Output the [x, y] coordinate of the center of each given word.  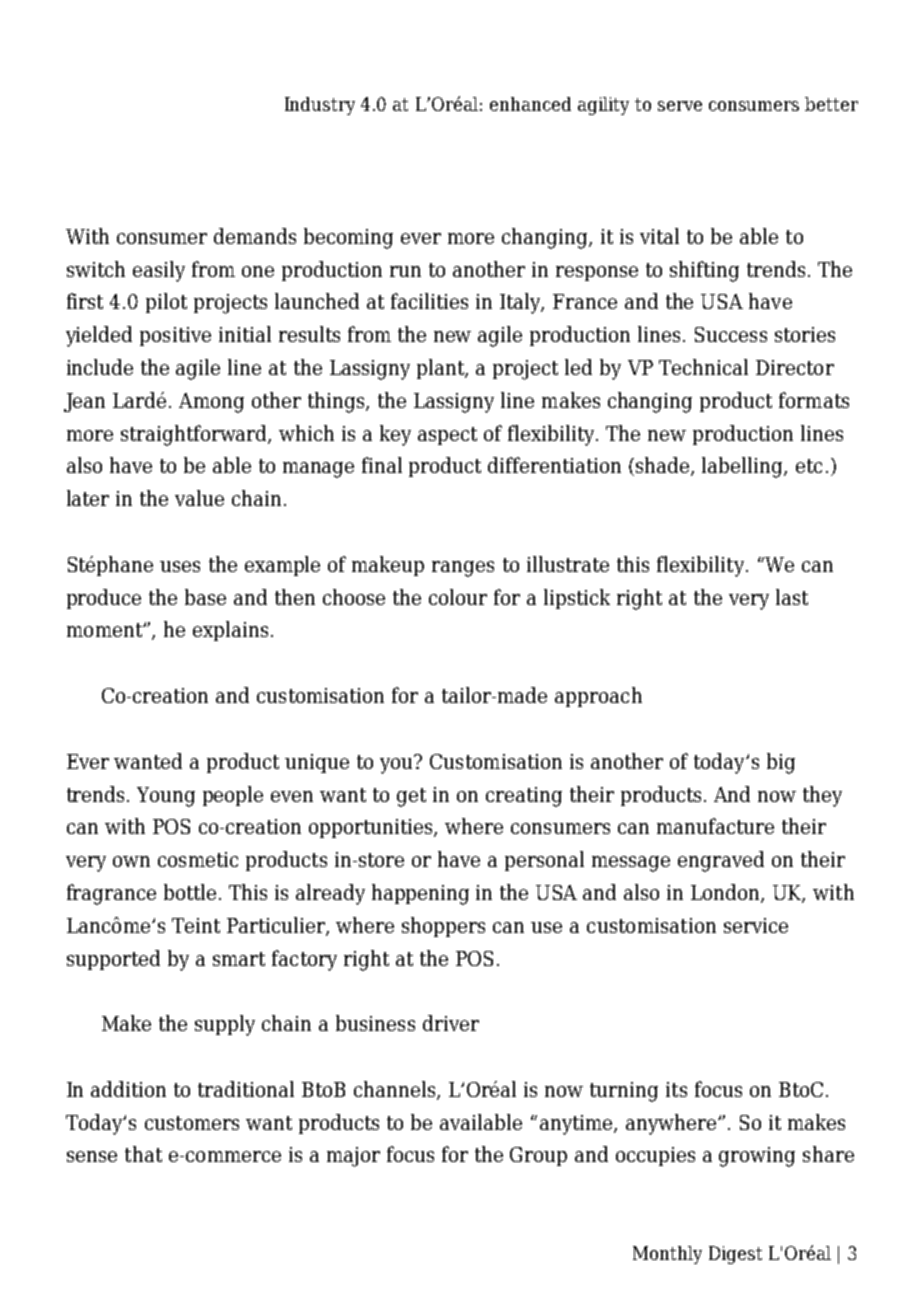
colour [458, 597]
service [756, 925]
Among [211, 403]
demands [255, 236]
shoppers [443, 927]
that [143, 1154]
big [781, 763]
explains [230, 631]
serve [680, 106]
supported [113, 960]
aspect [447, 436]
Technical [703, 367]
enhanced [530, 104]
